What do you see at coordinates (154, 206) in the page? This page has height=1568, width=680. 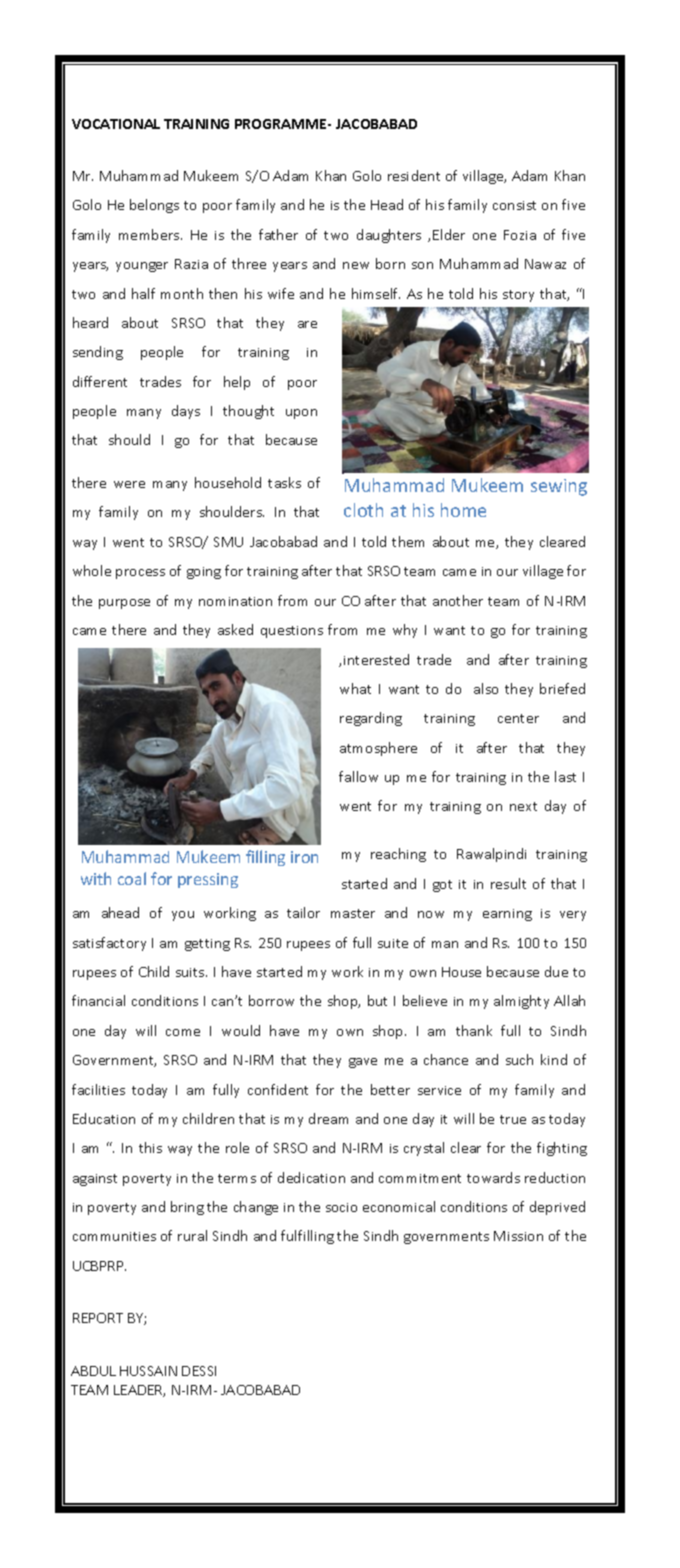 I see `belongs` at bounding box center [154, 206].
